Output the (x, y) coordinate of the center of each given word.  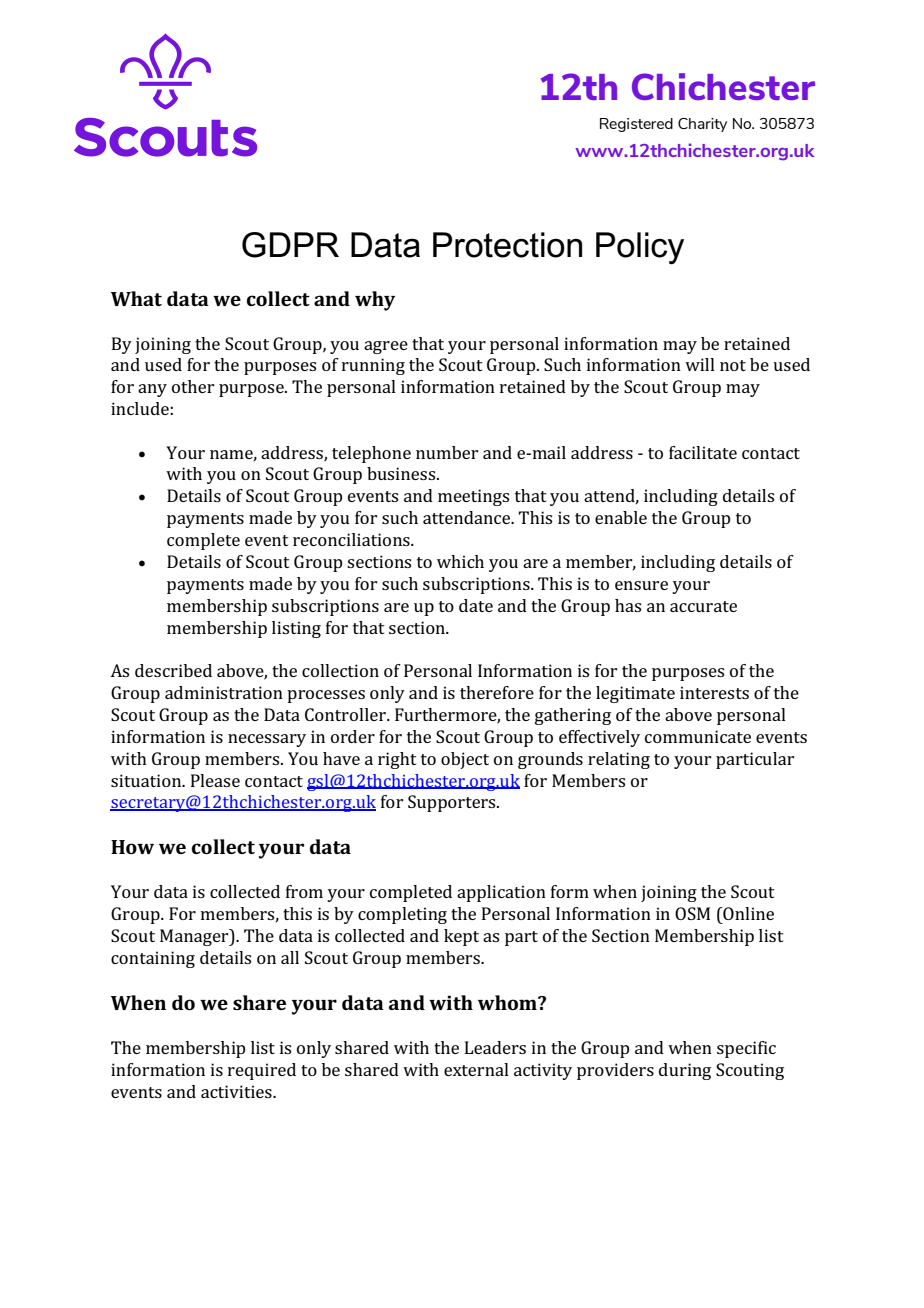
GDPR (290, 245)
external (476, 1069)
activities (237, 1091)
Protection (507, 245)
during (685, 1071)
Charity (702, 125)
